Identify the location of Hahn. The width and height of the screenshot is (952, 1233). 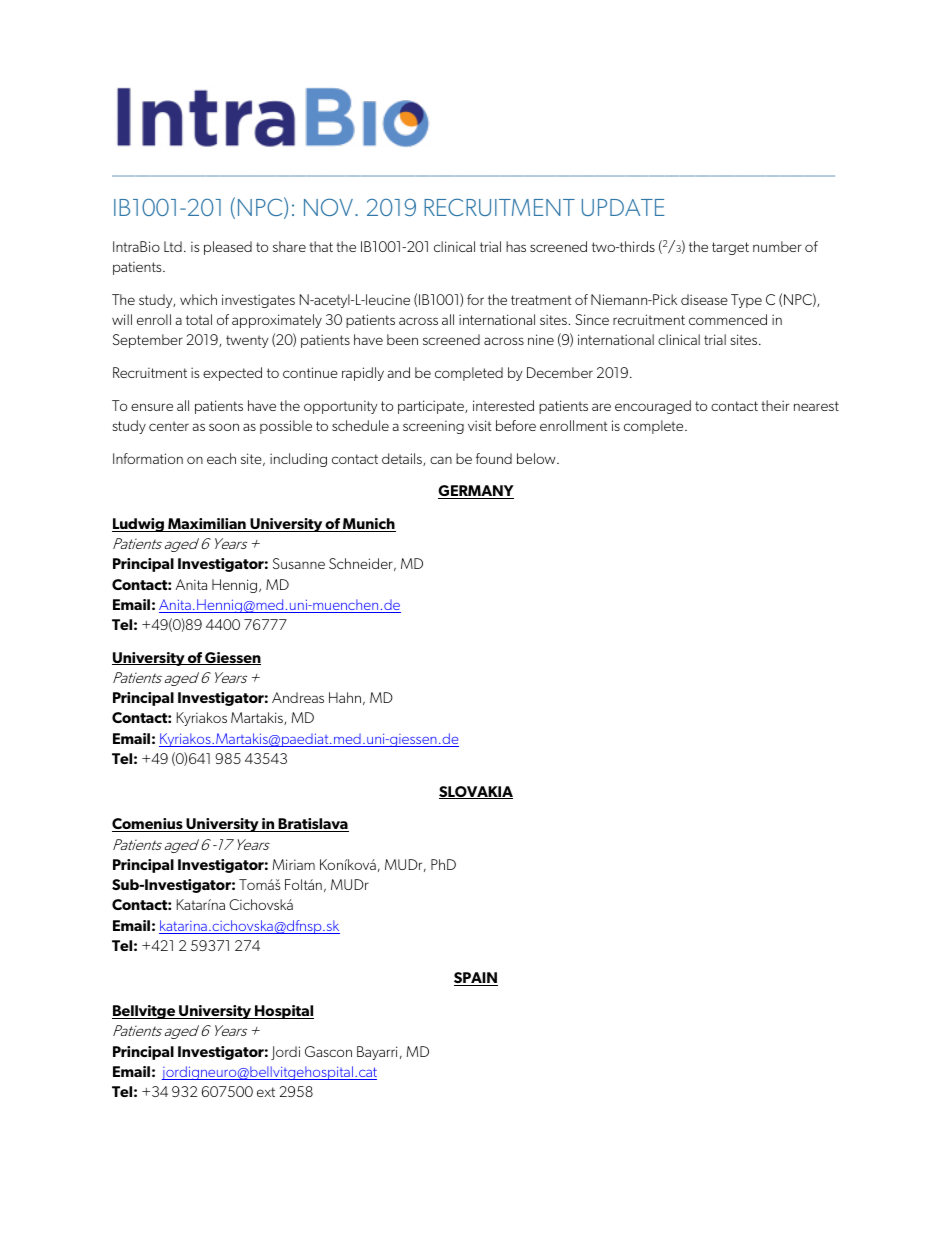
(345, 697).
